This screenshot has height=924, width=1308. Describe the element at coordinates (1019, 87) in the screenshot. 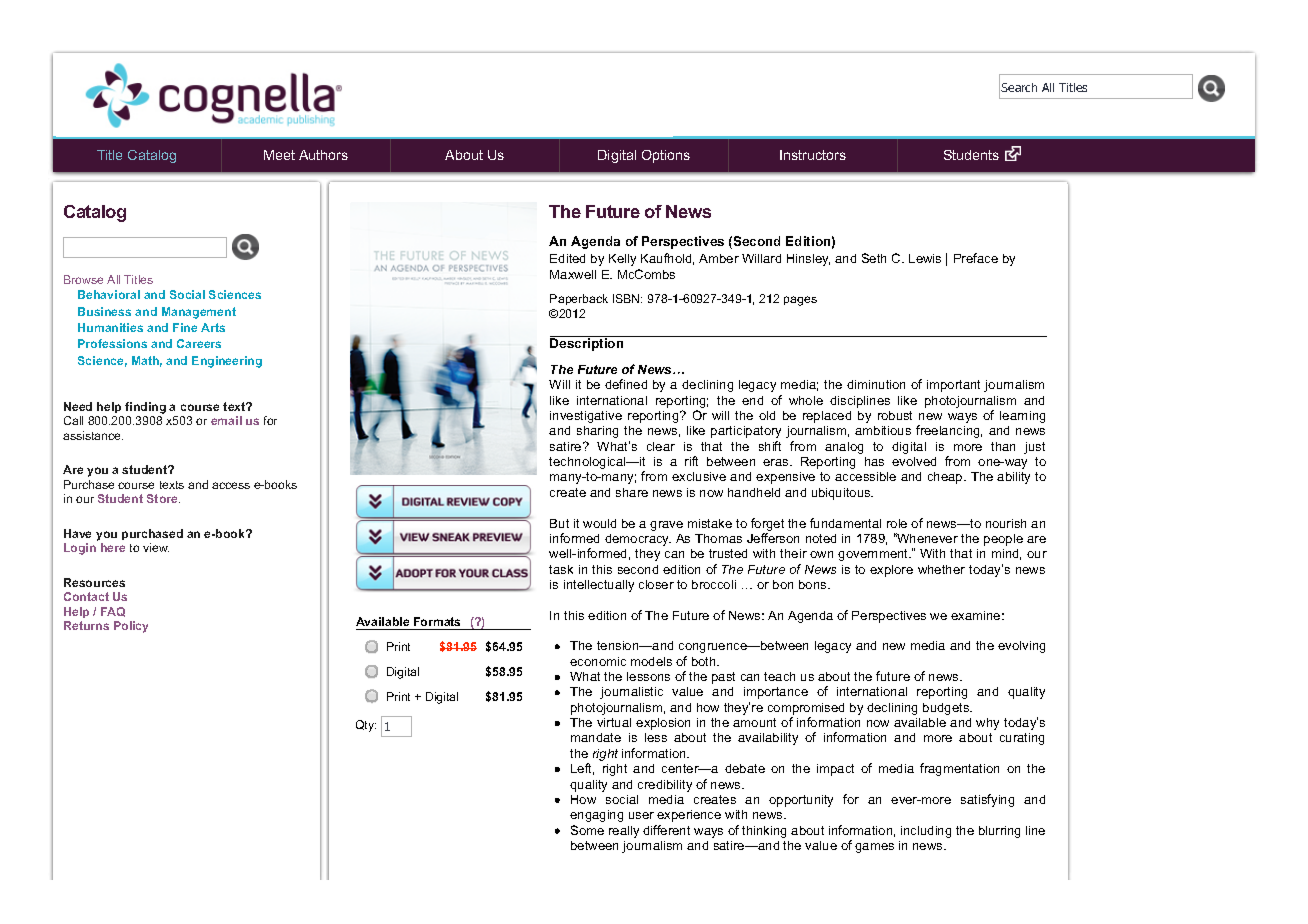

I see `Search` at that location.
